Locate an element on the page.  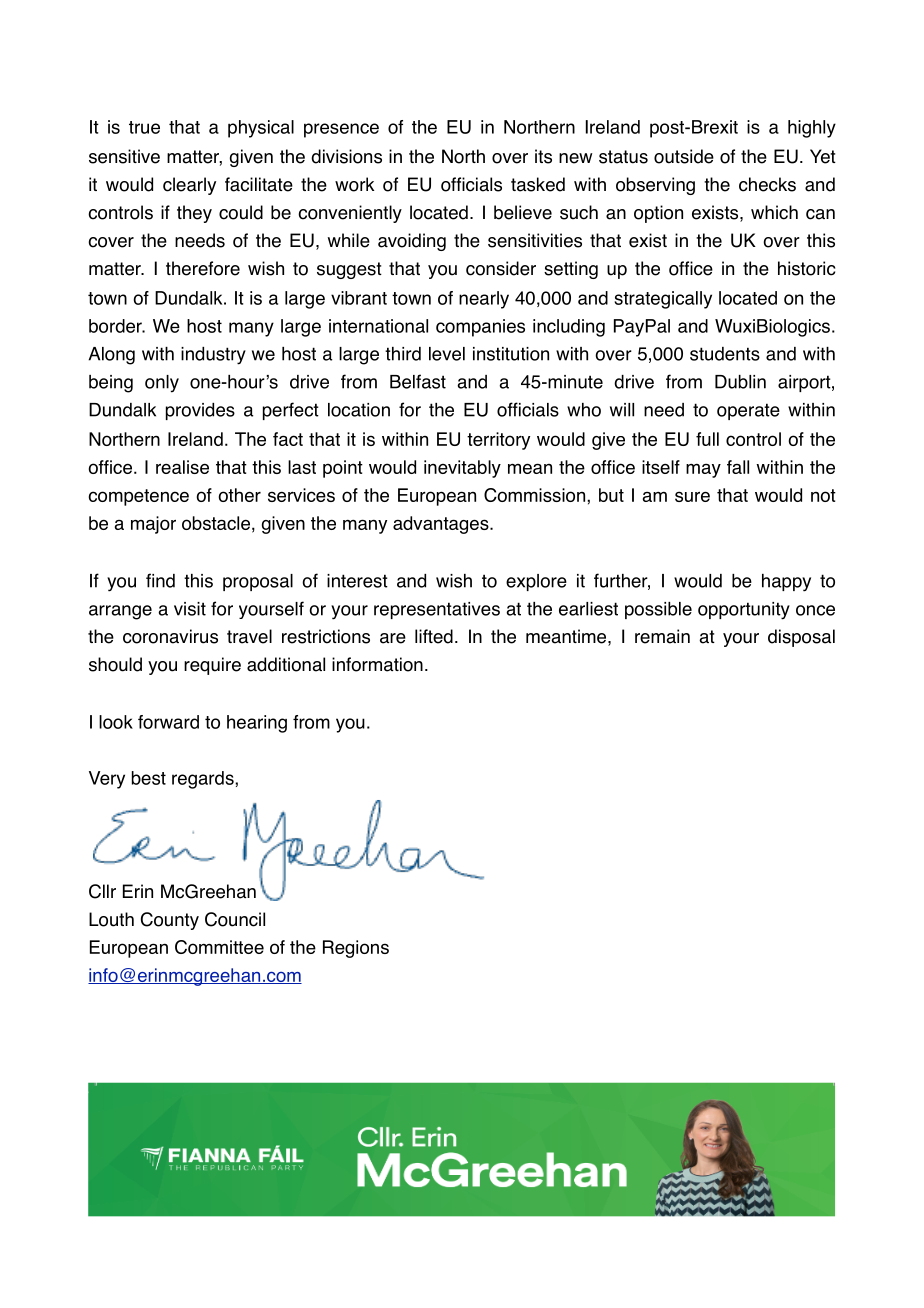
industry is located at coordinates (213, 356).
